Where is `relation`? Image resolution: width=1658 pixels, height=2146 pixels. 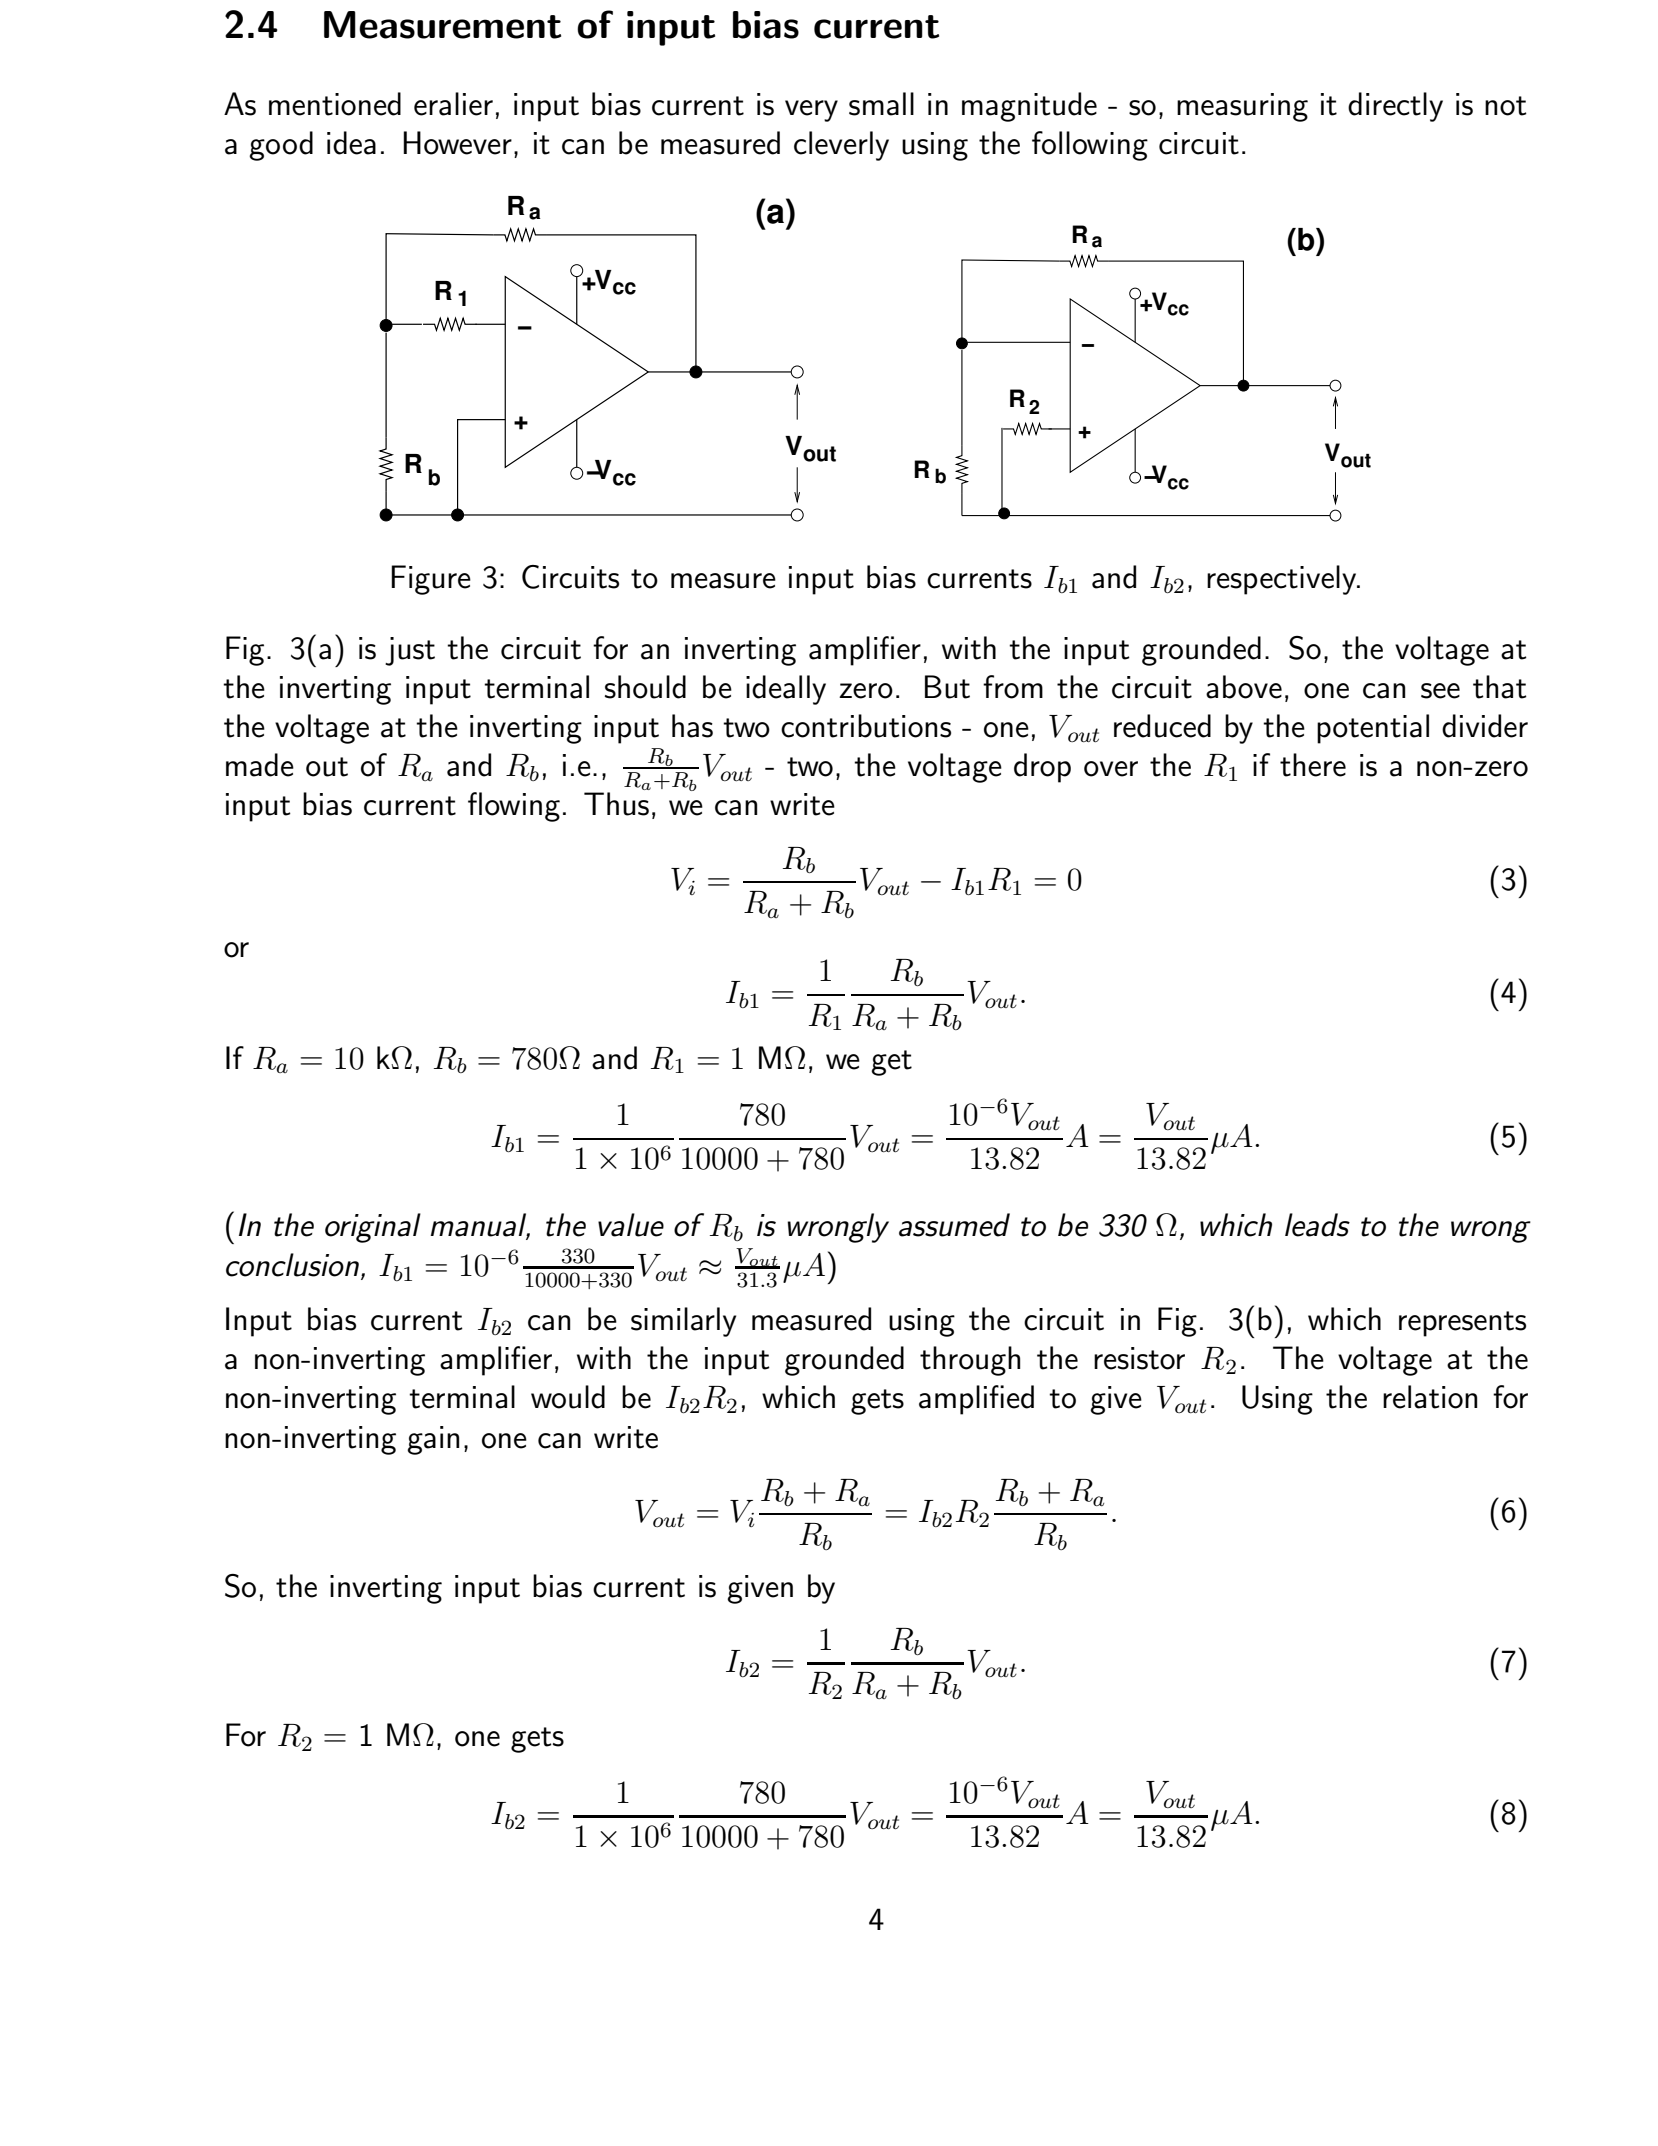
relation is located at coordinates (1430, 1397).
